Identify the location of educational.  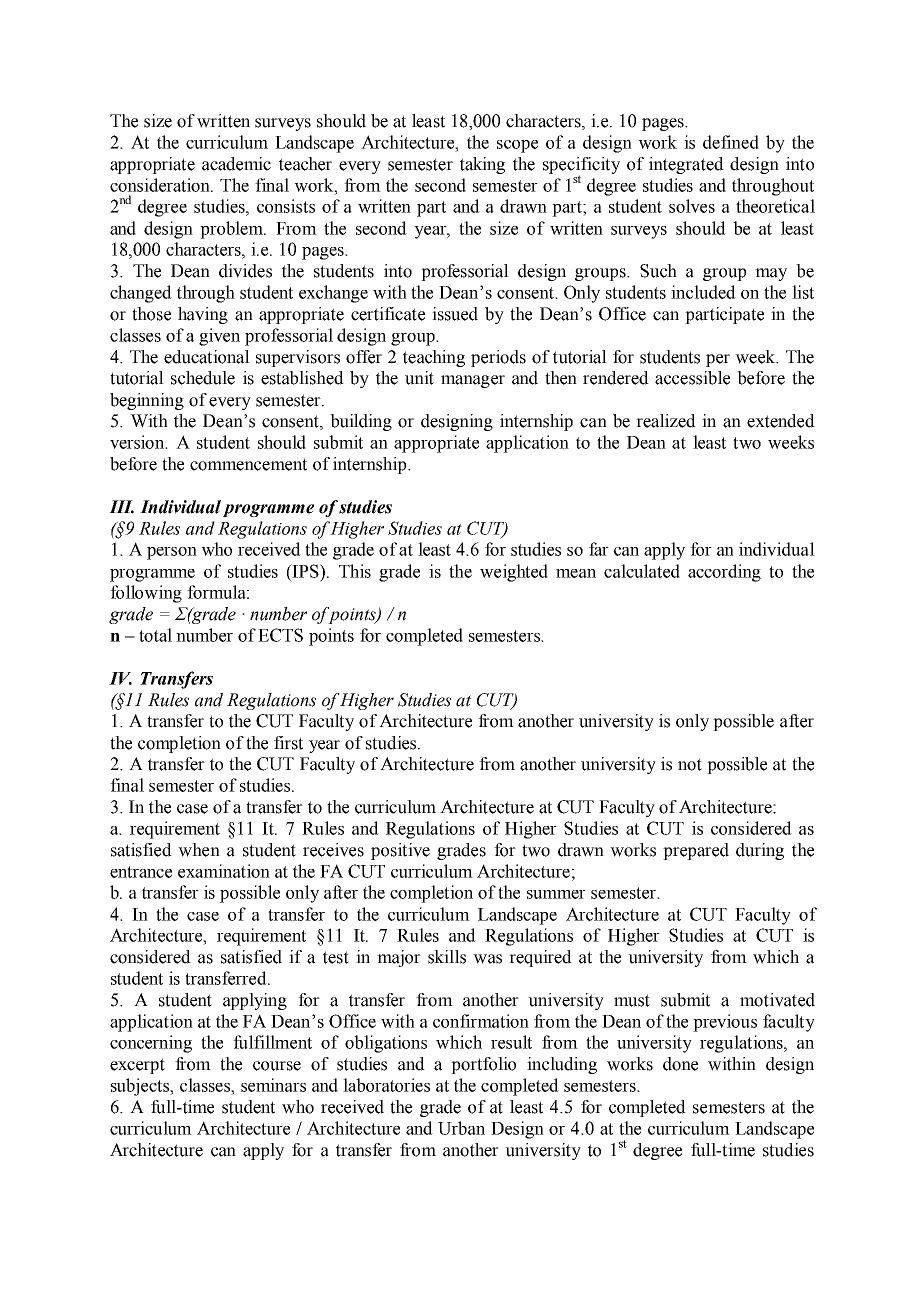
(207, 357).
